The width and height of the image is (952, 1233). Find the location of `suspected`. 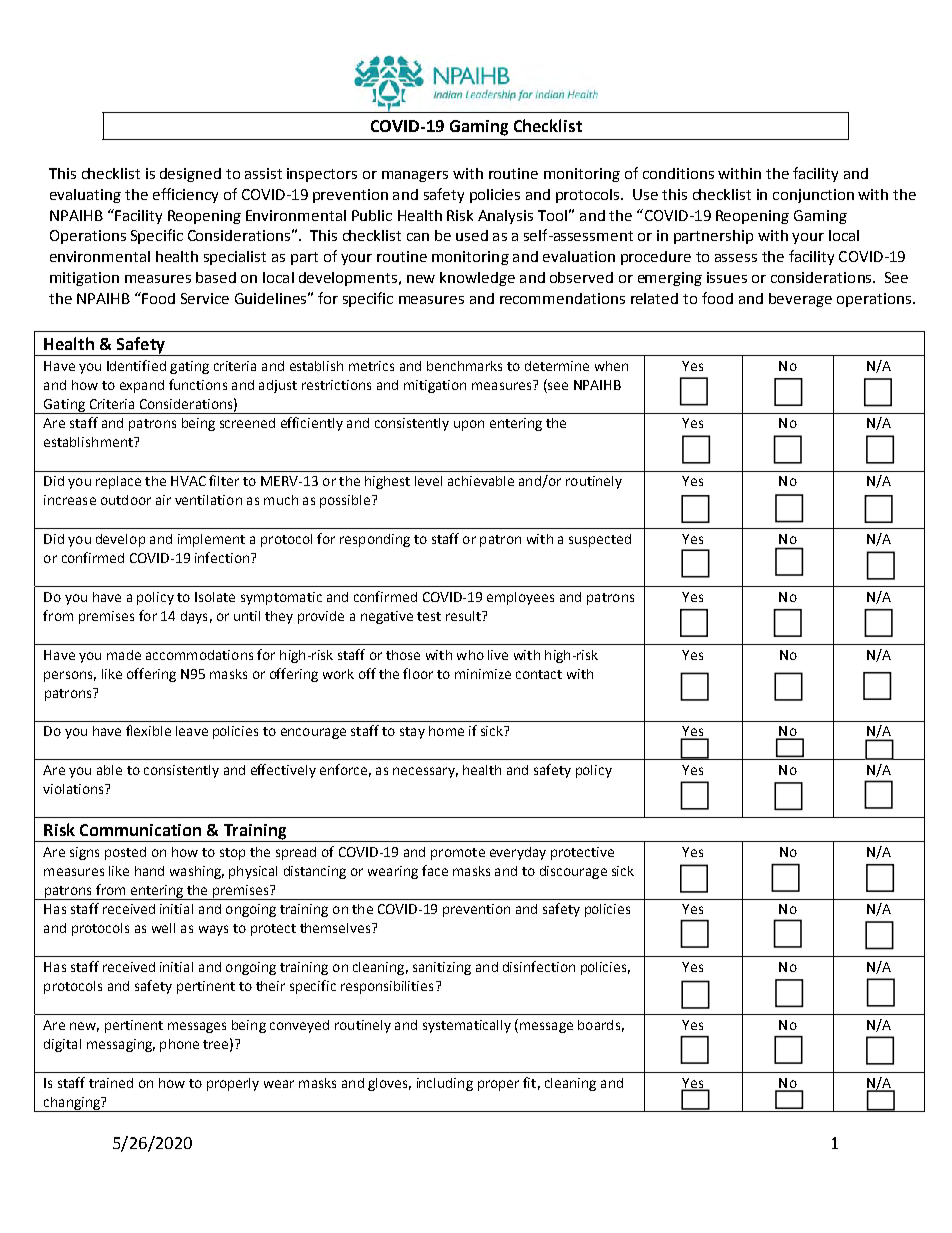

suspected is located at coordinates (600, 540).
